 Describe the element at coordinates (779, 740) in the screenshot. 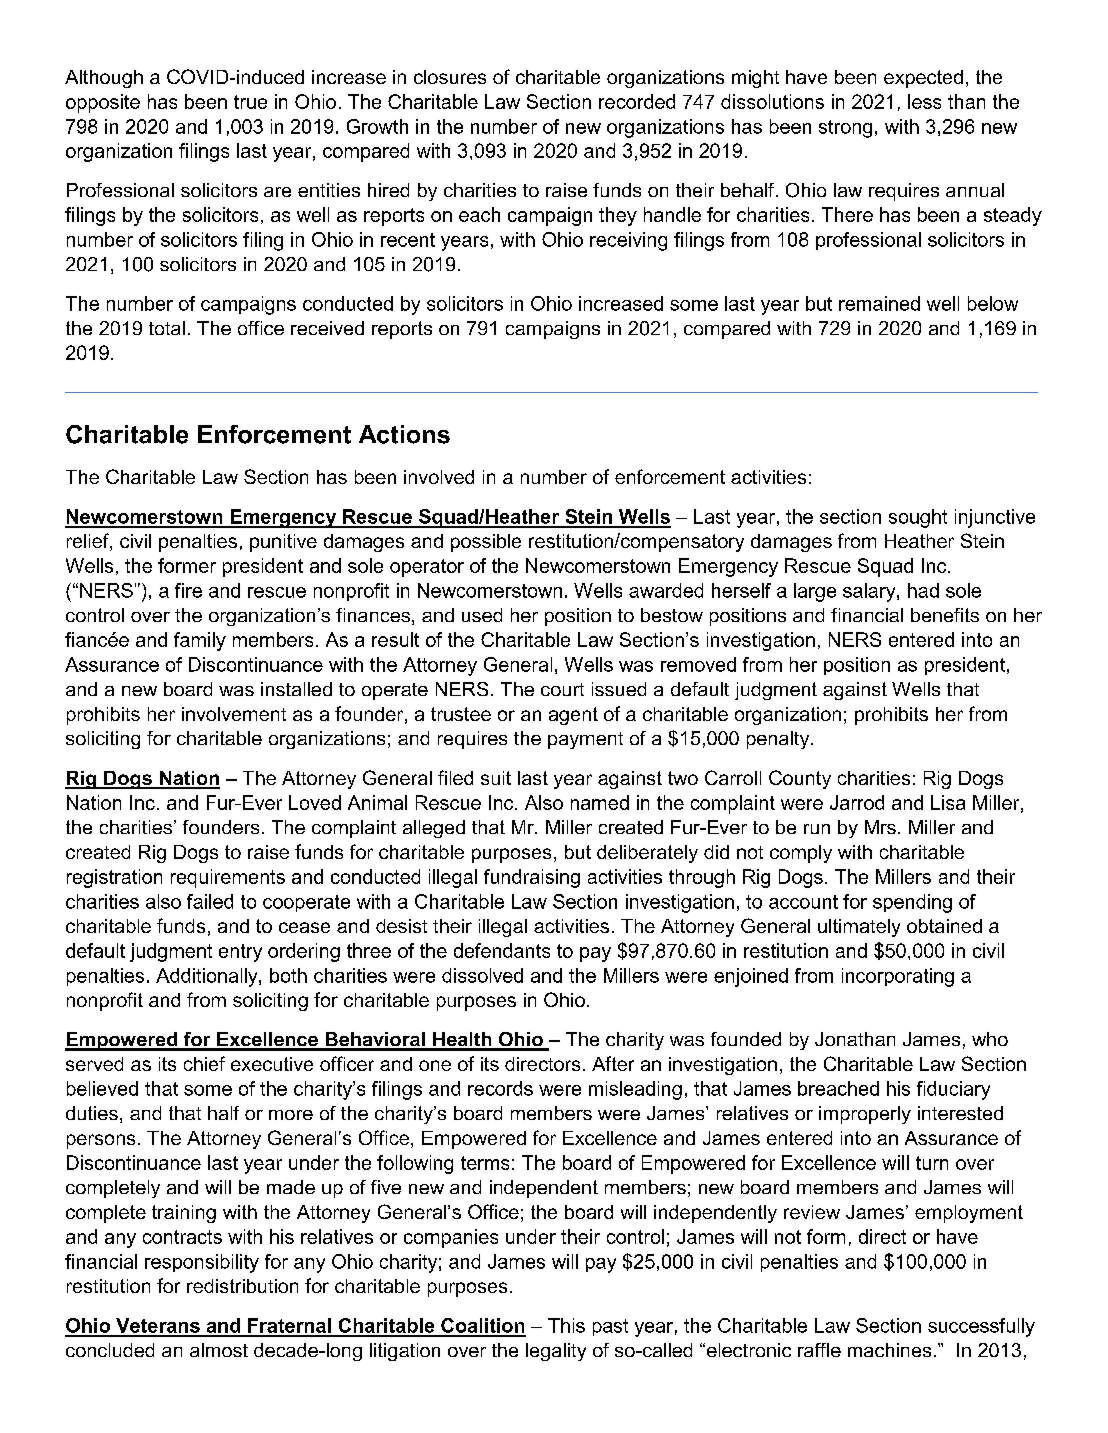

I see `penalty` at that location.
